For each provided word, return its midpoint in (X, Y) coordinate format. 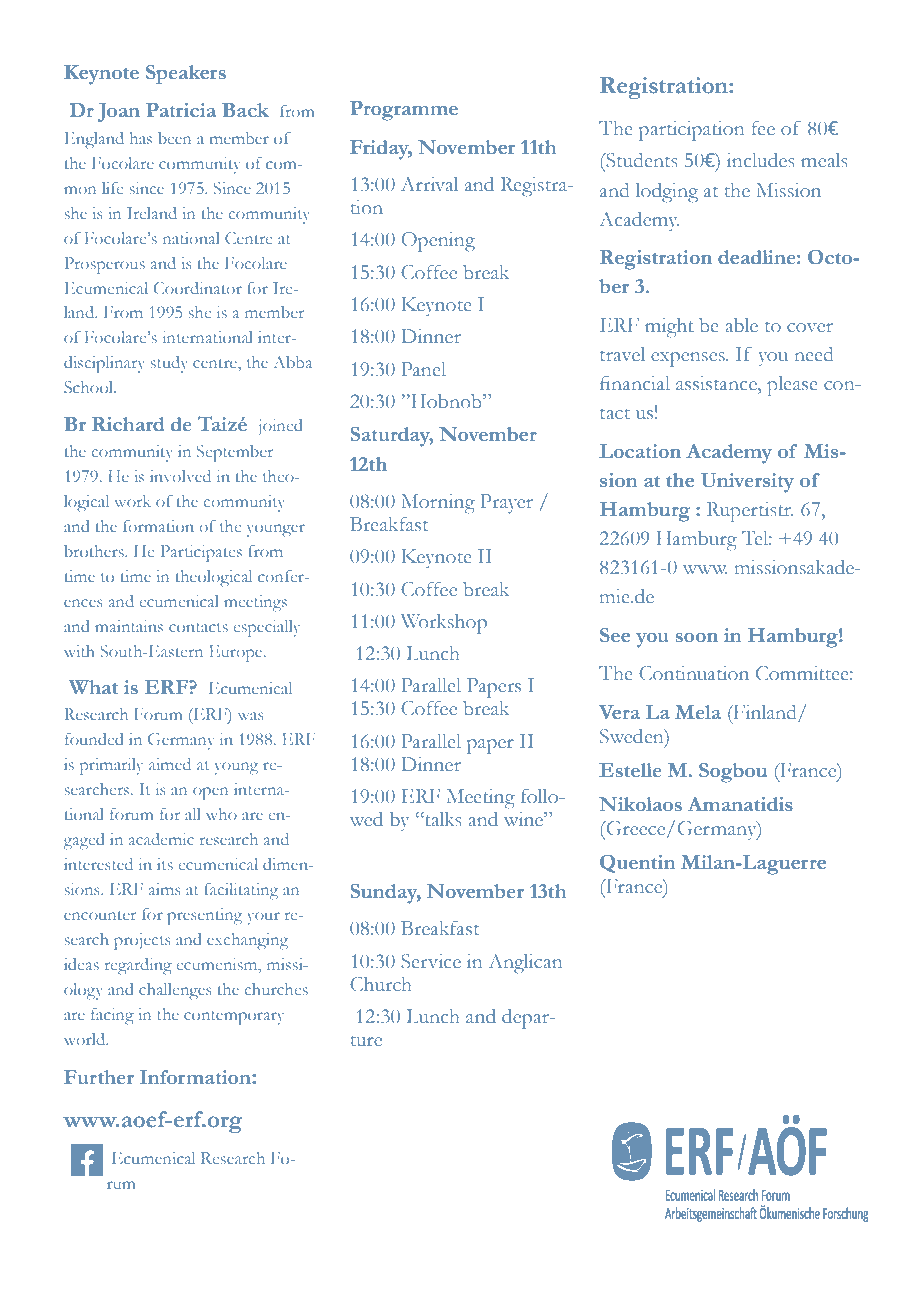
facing (112, 1016)
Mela (698, 712)
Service (431, 961)
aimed (170, 764)
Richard (128, 424)
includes (761, 160)
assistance (717, 383)
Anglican (525, 964)
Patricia (181, 110)
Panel (423, 369)
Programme (404, 111)
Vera (619, 712)
